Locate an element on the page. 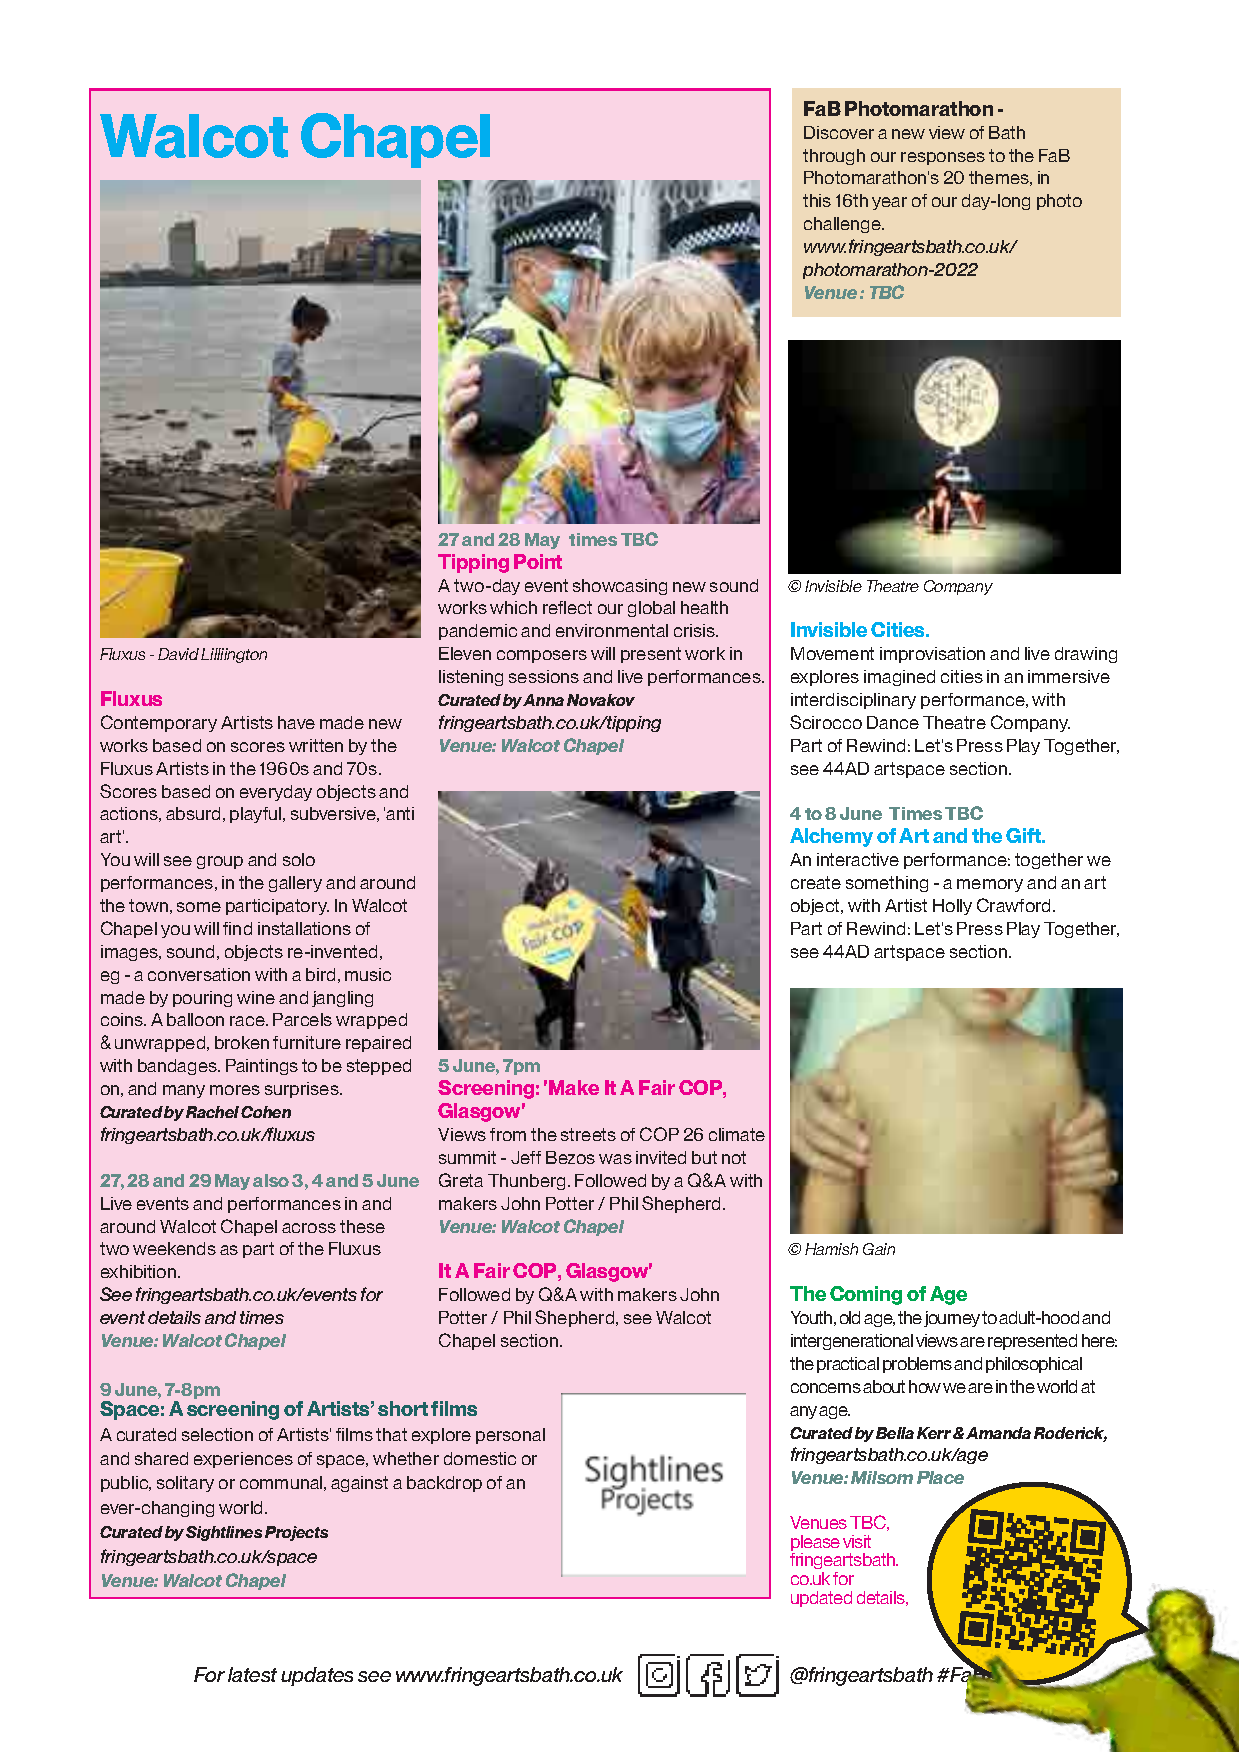 This image has width=1239, height=1752. improvisation is located at coordinates (932, 655).
